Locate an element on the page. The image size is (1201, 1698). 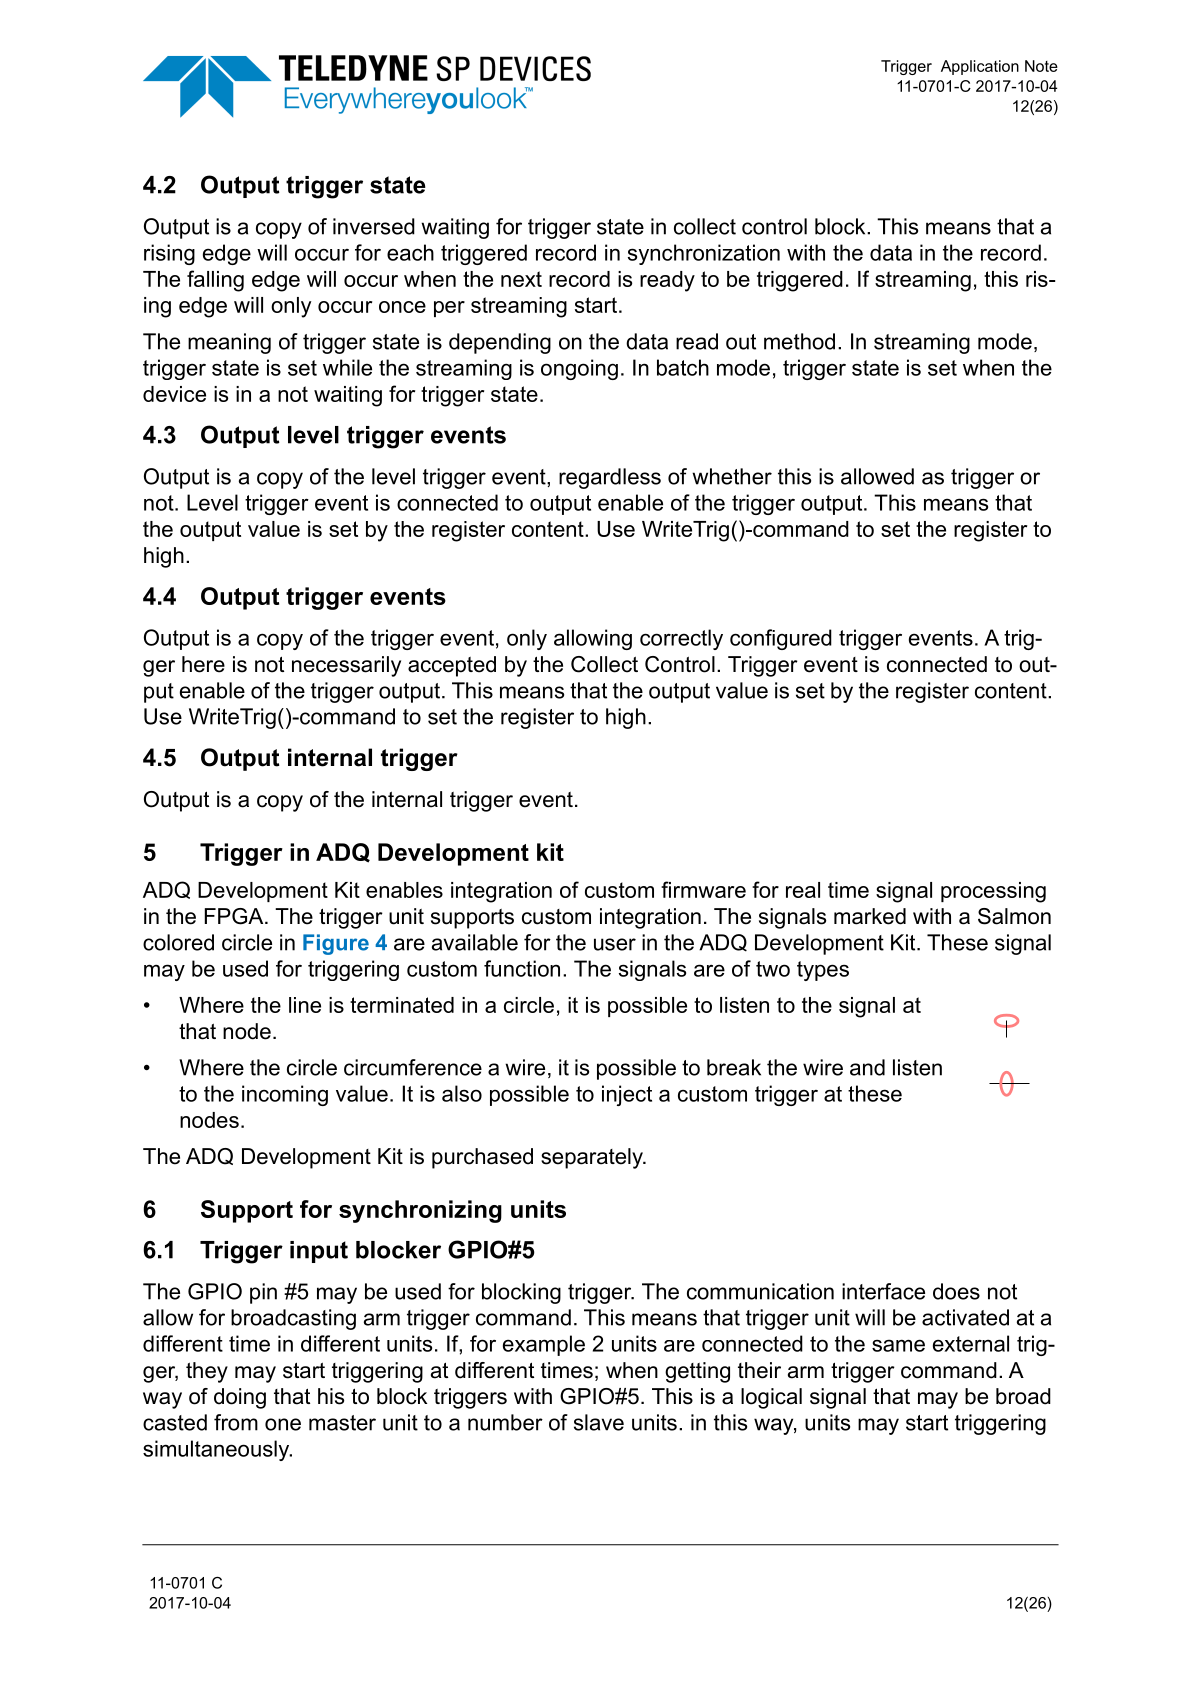
line is located at coordinates (305, 1005).
